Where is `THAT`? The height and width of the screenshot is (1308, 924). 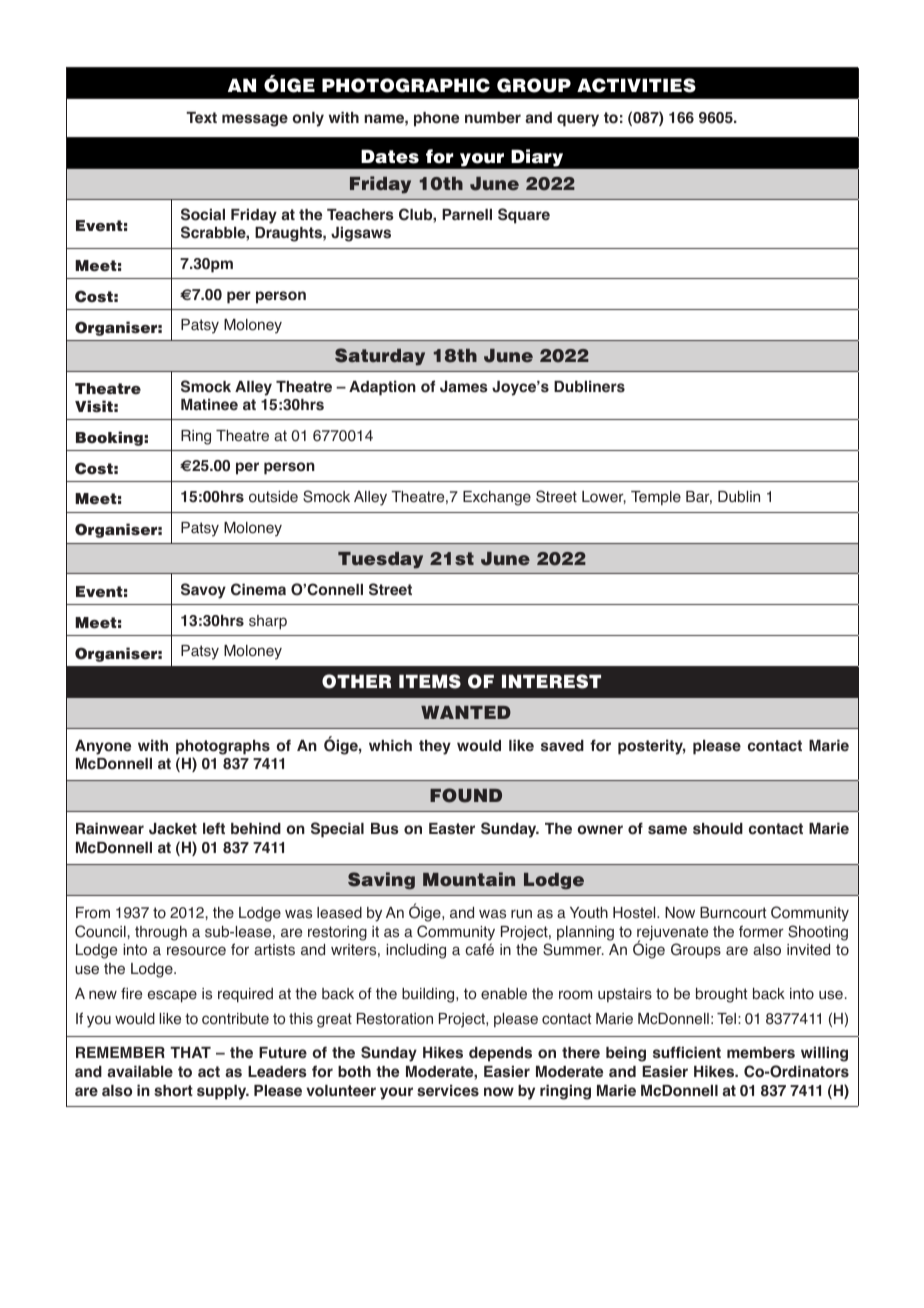 THAT is located at coordinates (190, 1052).
